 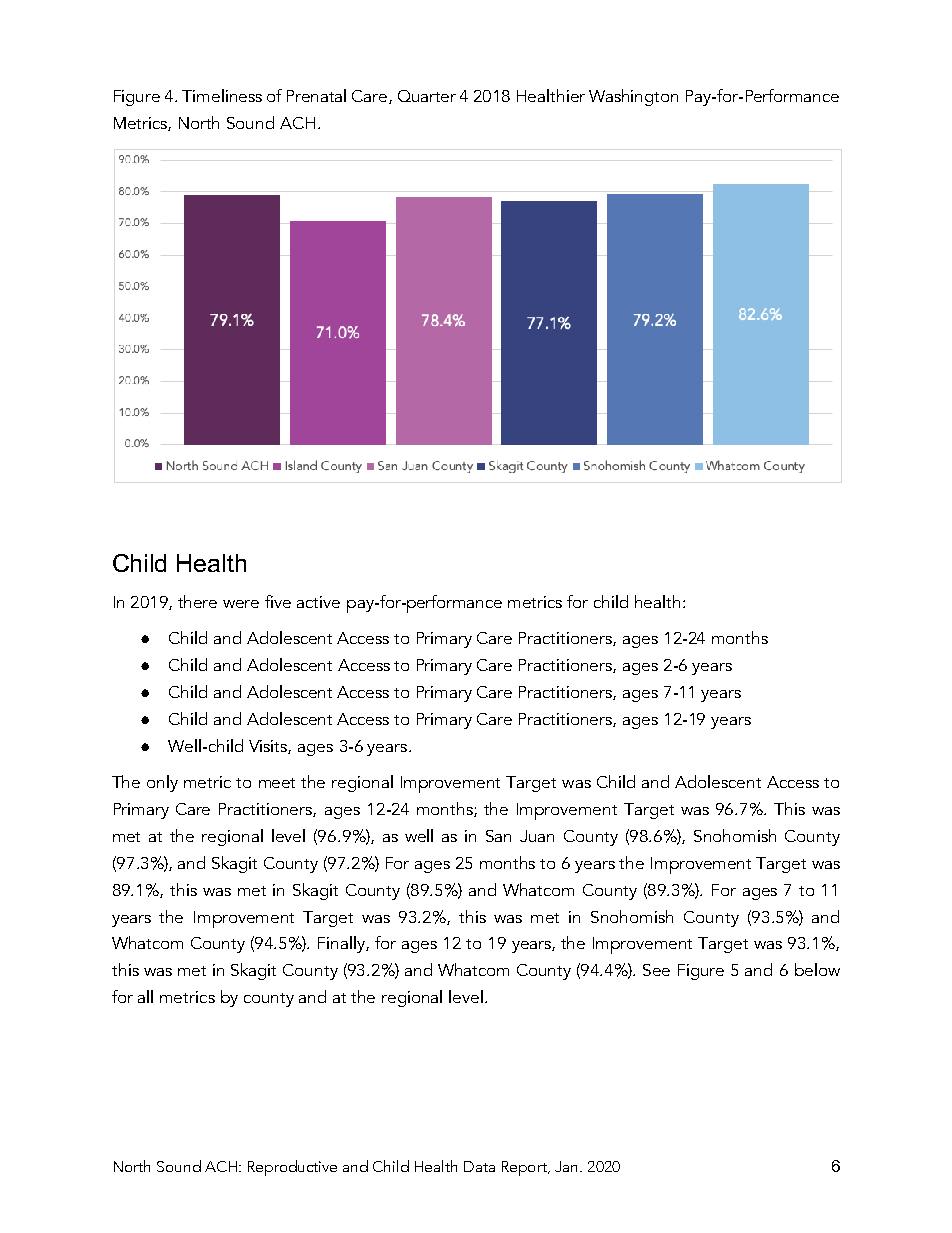 What do you see at coordinates (222, 95) in the screenshot?
I see `Timeliness` at bounding box center [222, 95].
